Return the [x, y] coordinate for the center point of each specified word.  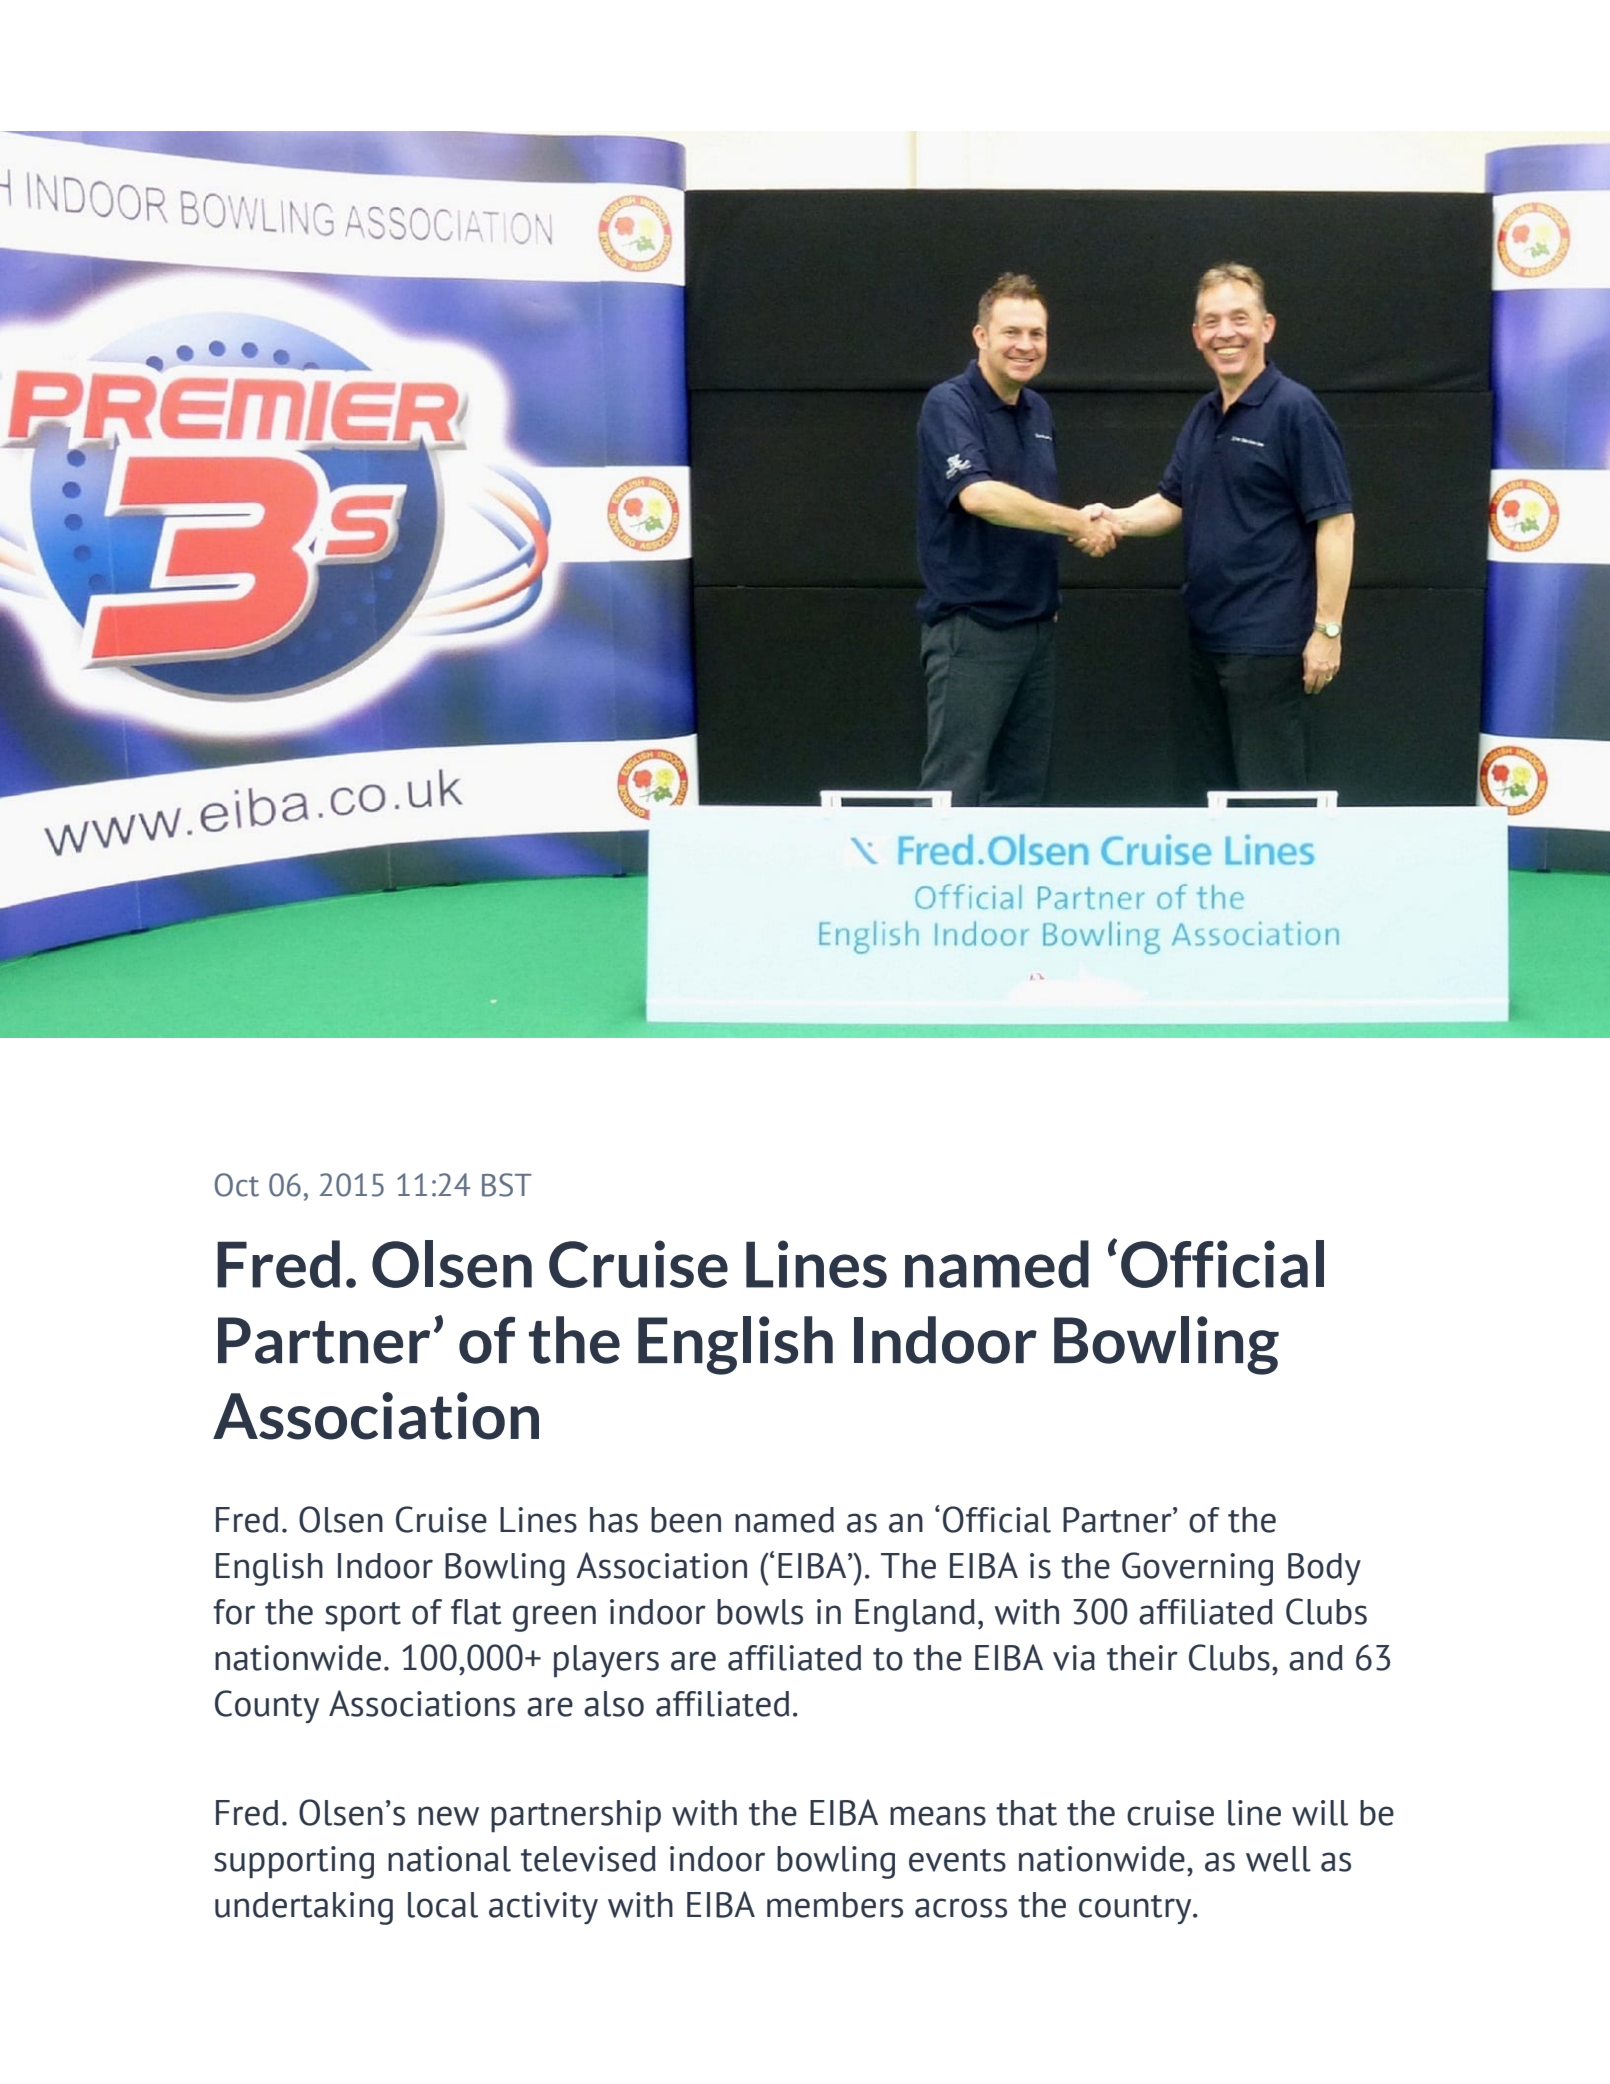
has [614, 1520]
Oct [237, 1185]
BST [507, 1185]
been [686, 1520]
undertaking [304, 1908]
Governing [1197, 1569]
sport [363, 1617]
